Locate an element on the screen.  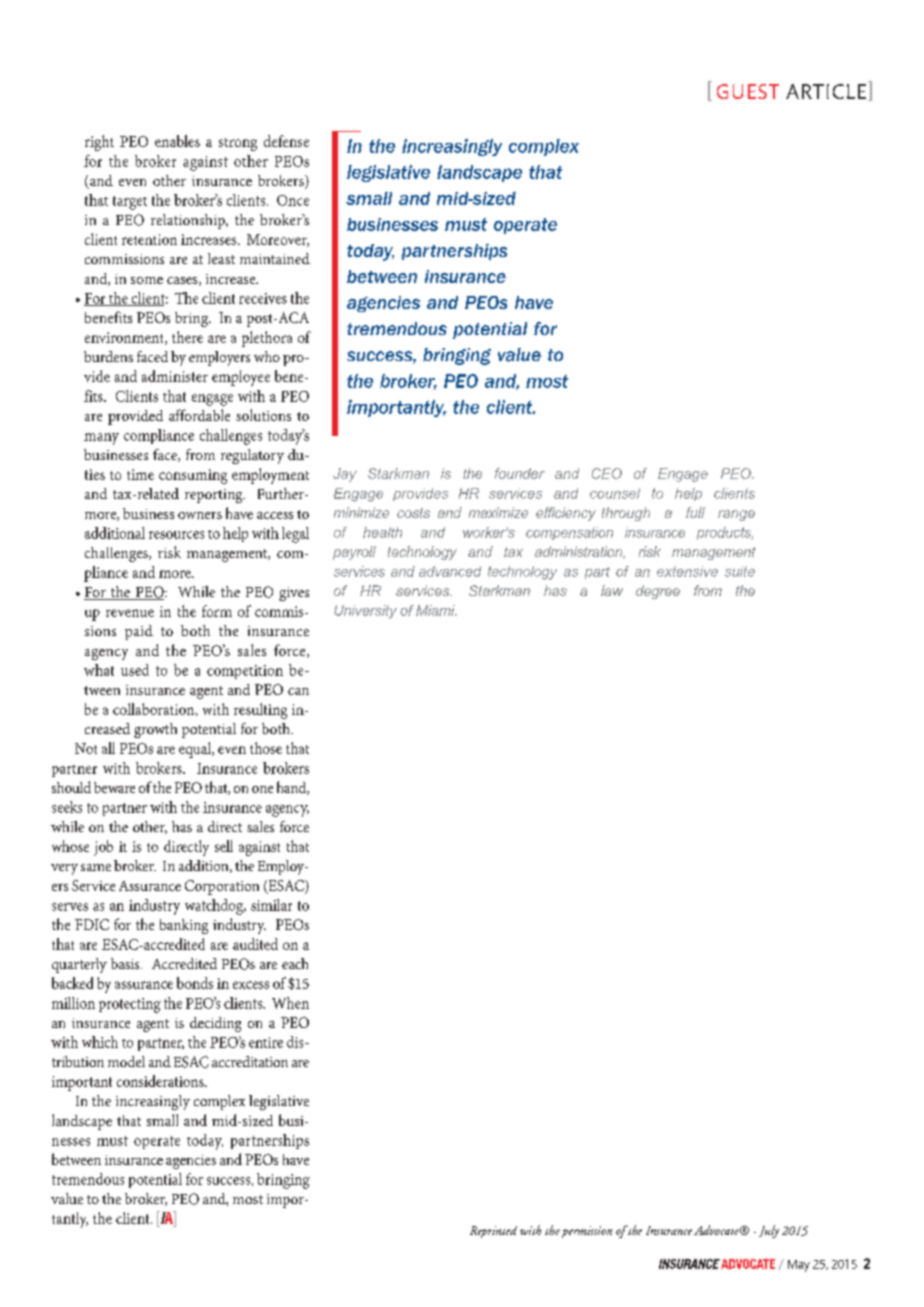
costs is located at coordinates (413, 513).
